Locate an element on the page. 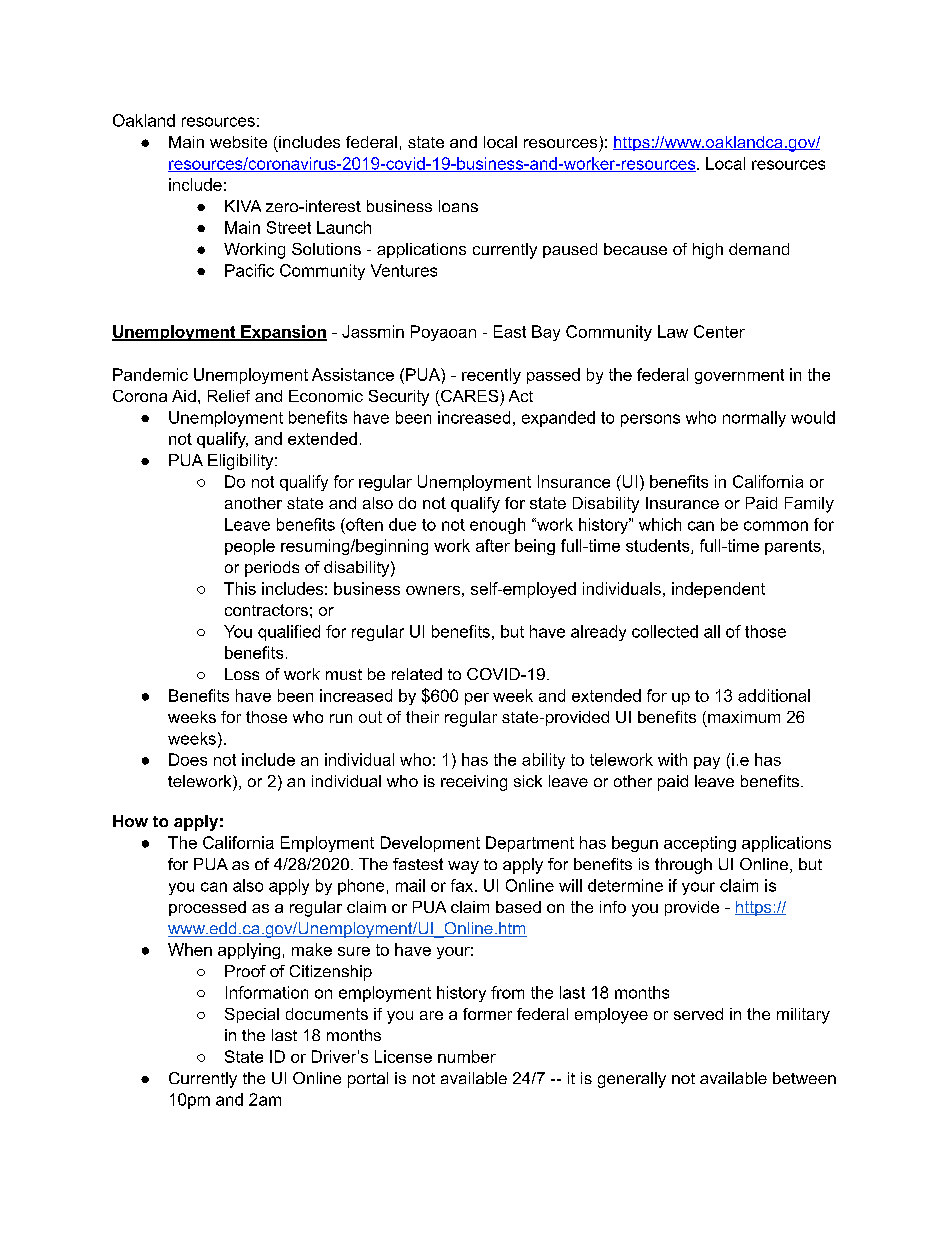 The width and height of the page is (952, 1233). This is located at coordinates (240, 588).
